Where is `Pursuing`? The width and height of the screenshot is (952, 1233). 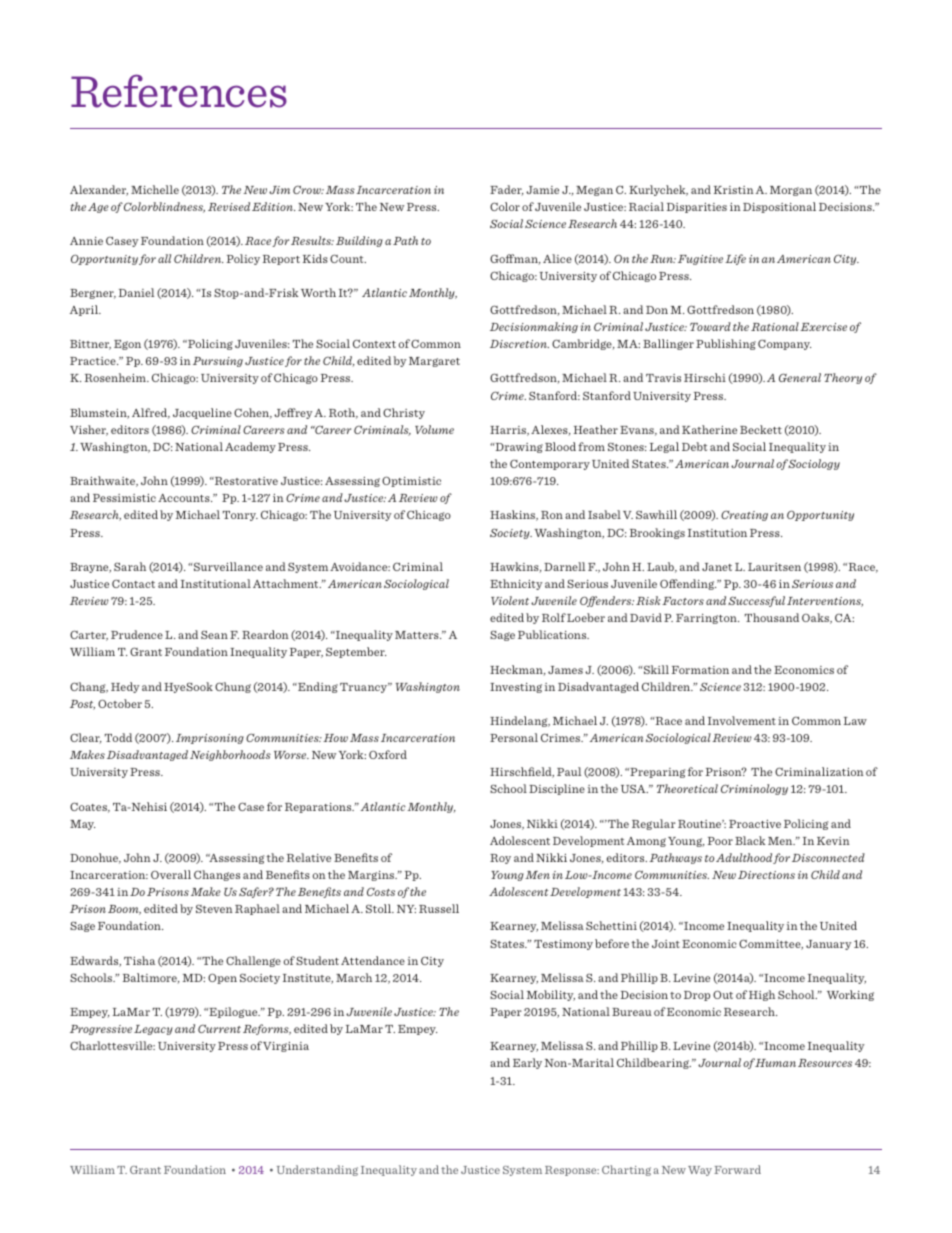 Pursuing is located at coordinates (218, 362).
